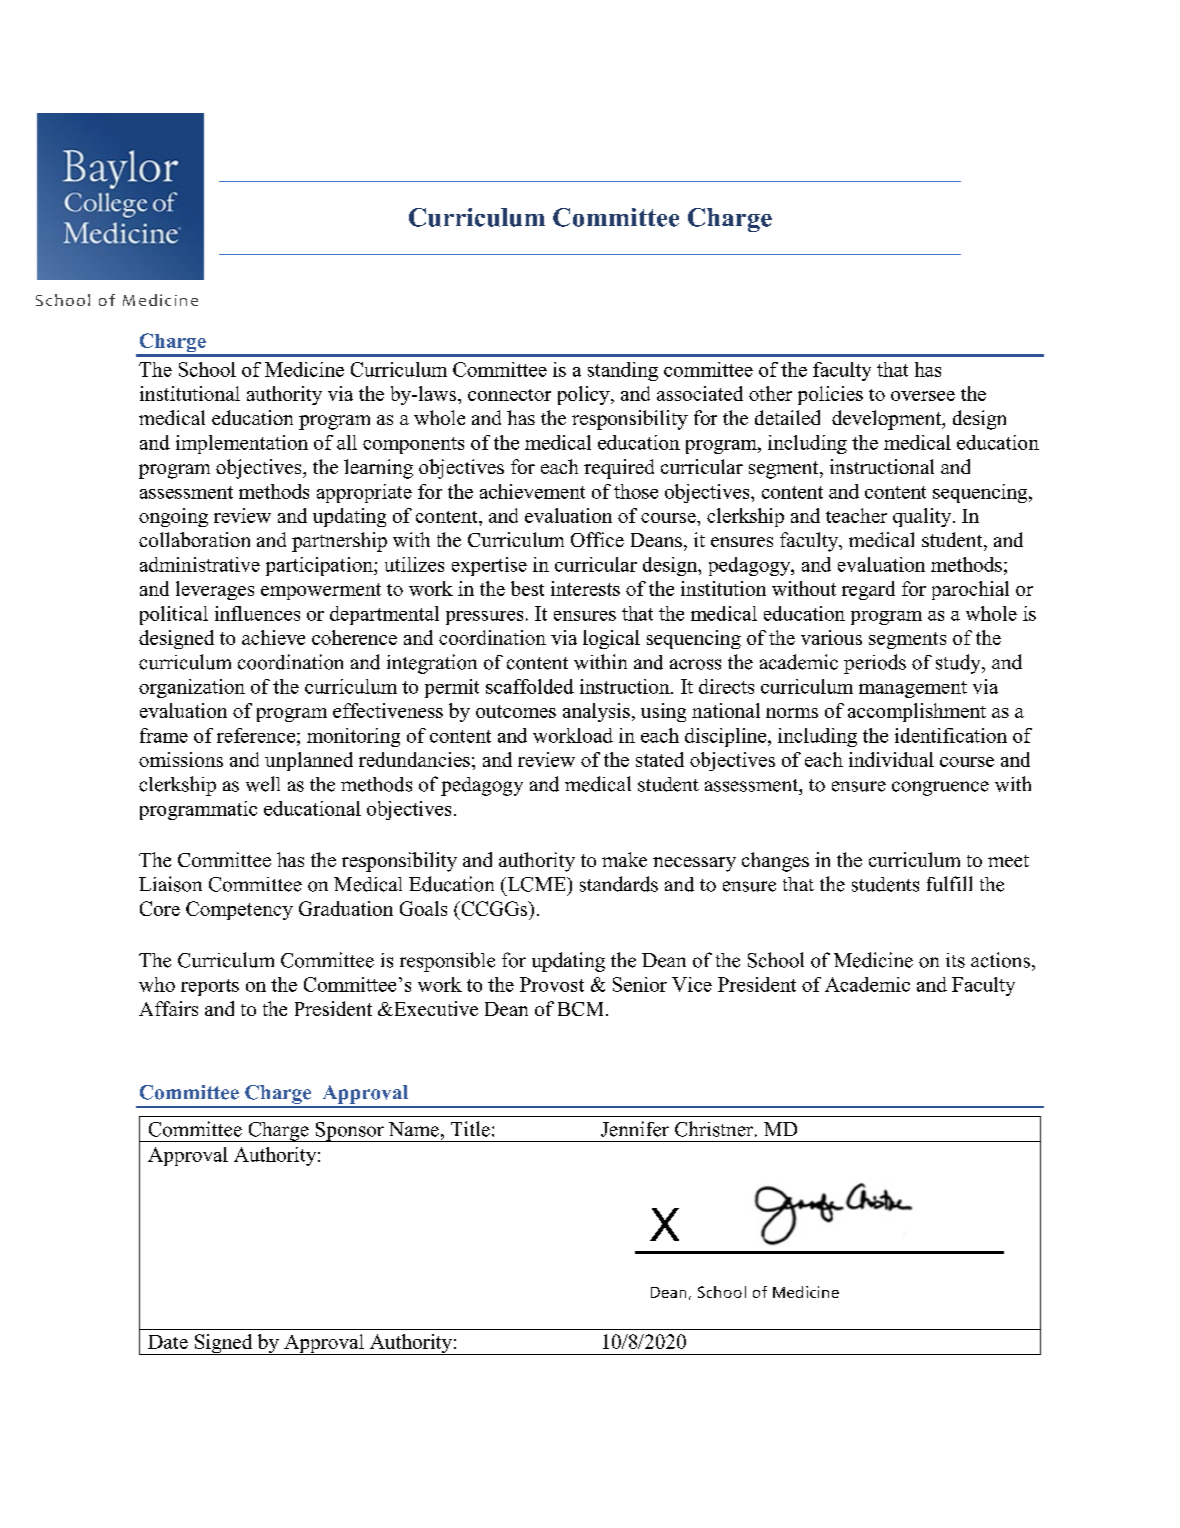 Image resolution: width=1180 pixels, height=1528 pixels. What do you see at coordinates (239, 910) in the screenshot?
I see `Competency` at bounding box center [239, 910].
